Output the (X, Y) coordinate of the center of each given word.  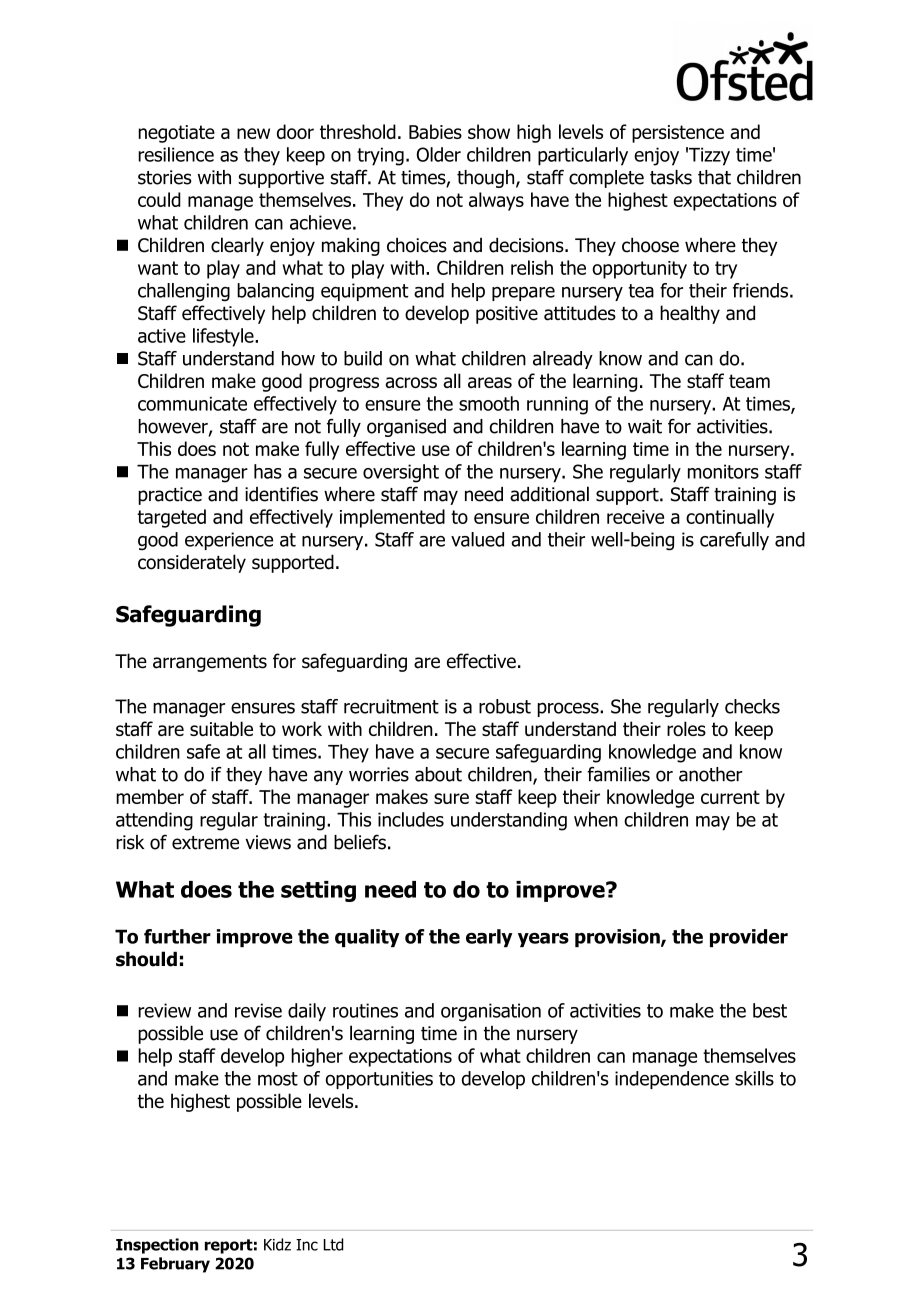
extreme (205, 843)
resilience (176, 154)
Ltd (333, 1244)
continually (730, 518)
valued (477, 539)
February (175, 1265)
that (714, 177)
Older (439, 154)
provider (749, 938)
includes (411, 819)
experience (229, 541)
